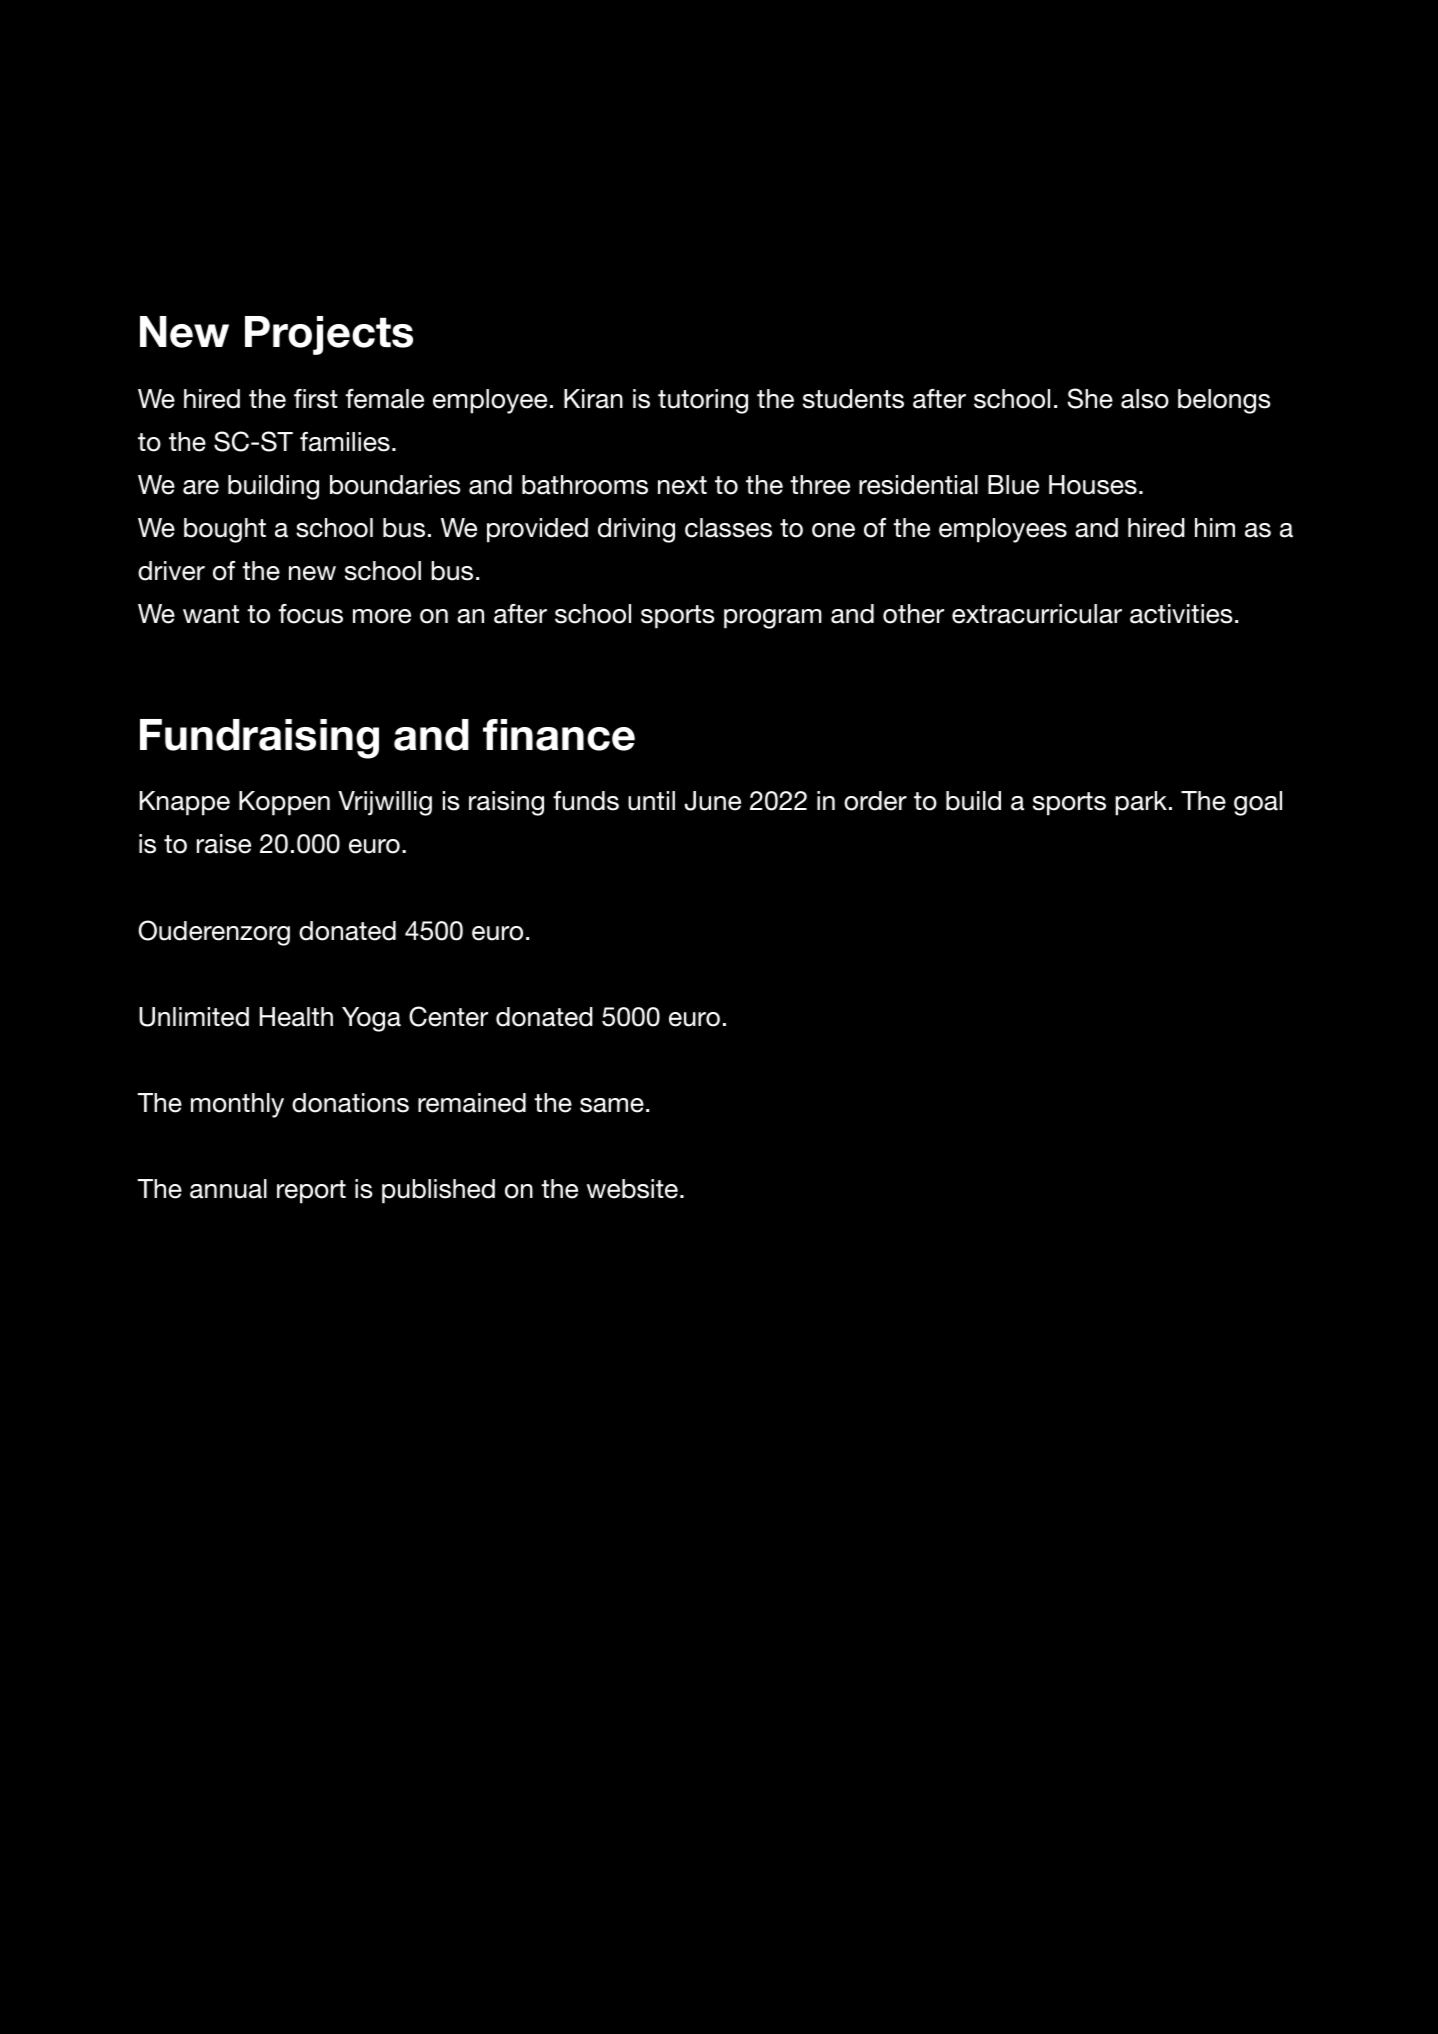 The image size is (1438, 2034). Describe the element at coordinates (224, 844) in the screenshot. I see `raise` at that location.
